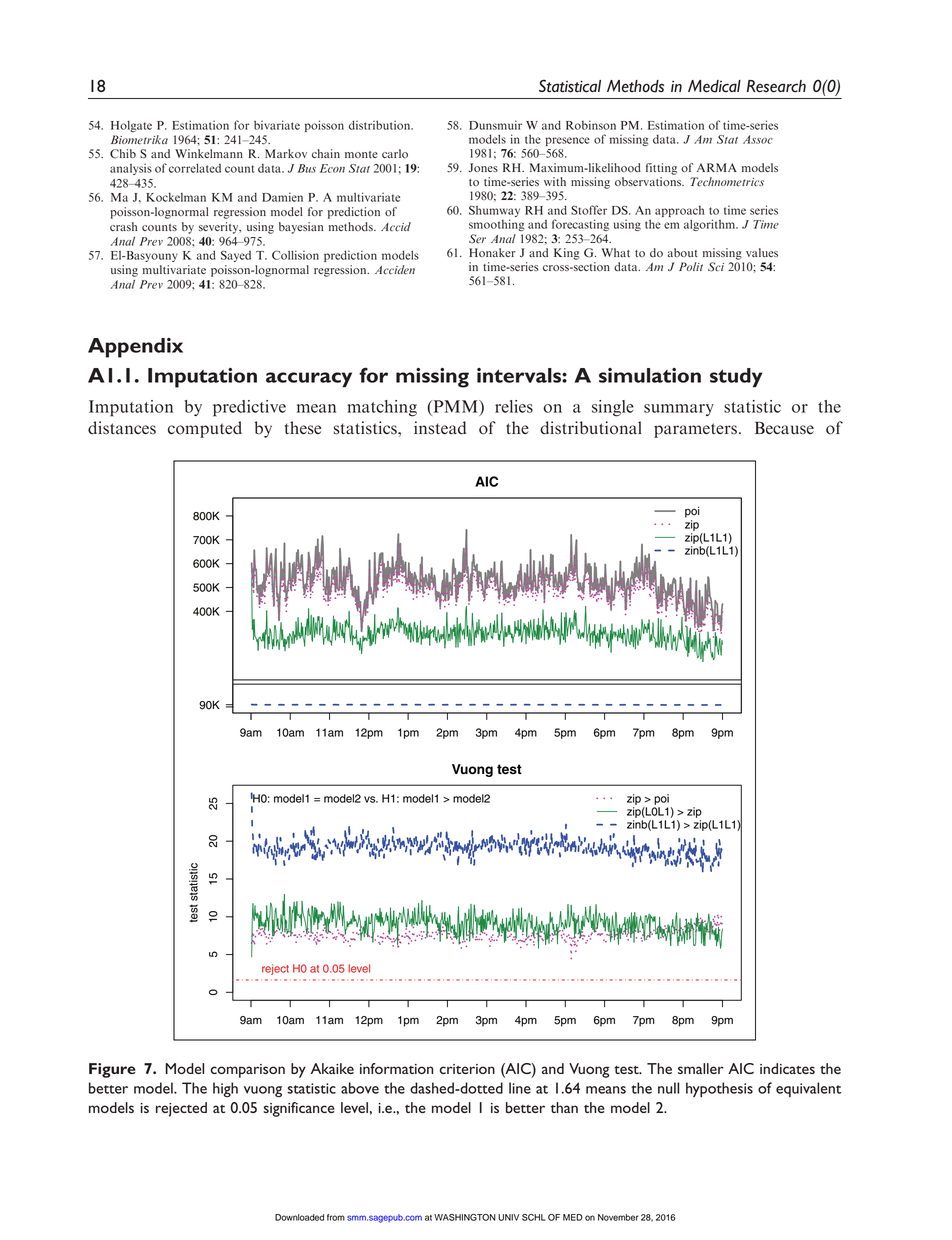  Describe the element at coordinates (440, 428) in the document. I see `instead` at that location.
